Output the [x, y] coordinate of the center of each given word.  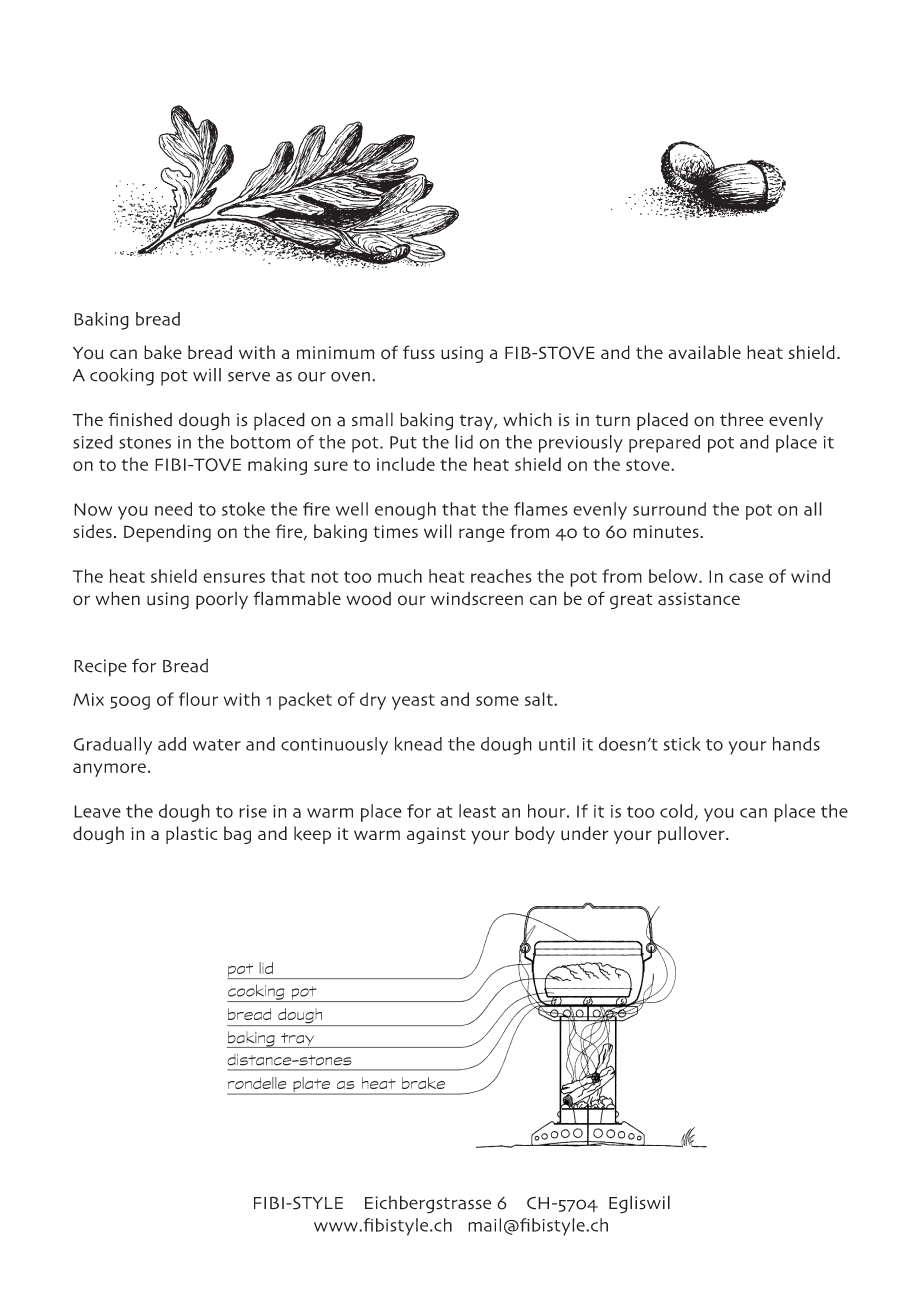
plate [312, 1086]
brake [423, 1083]
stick [682, 744]
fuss [419, 352]
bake [163, 352]
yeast [413, 702]
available [704, 352]
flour [198, 699]
